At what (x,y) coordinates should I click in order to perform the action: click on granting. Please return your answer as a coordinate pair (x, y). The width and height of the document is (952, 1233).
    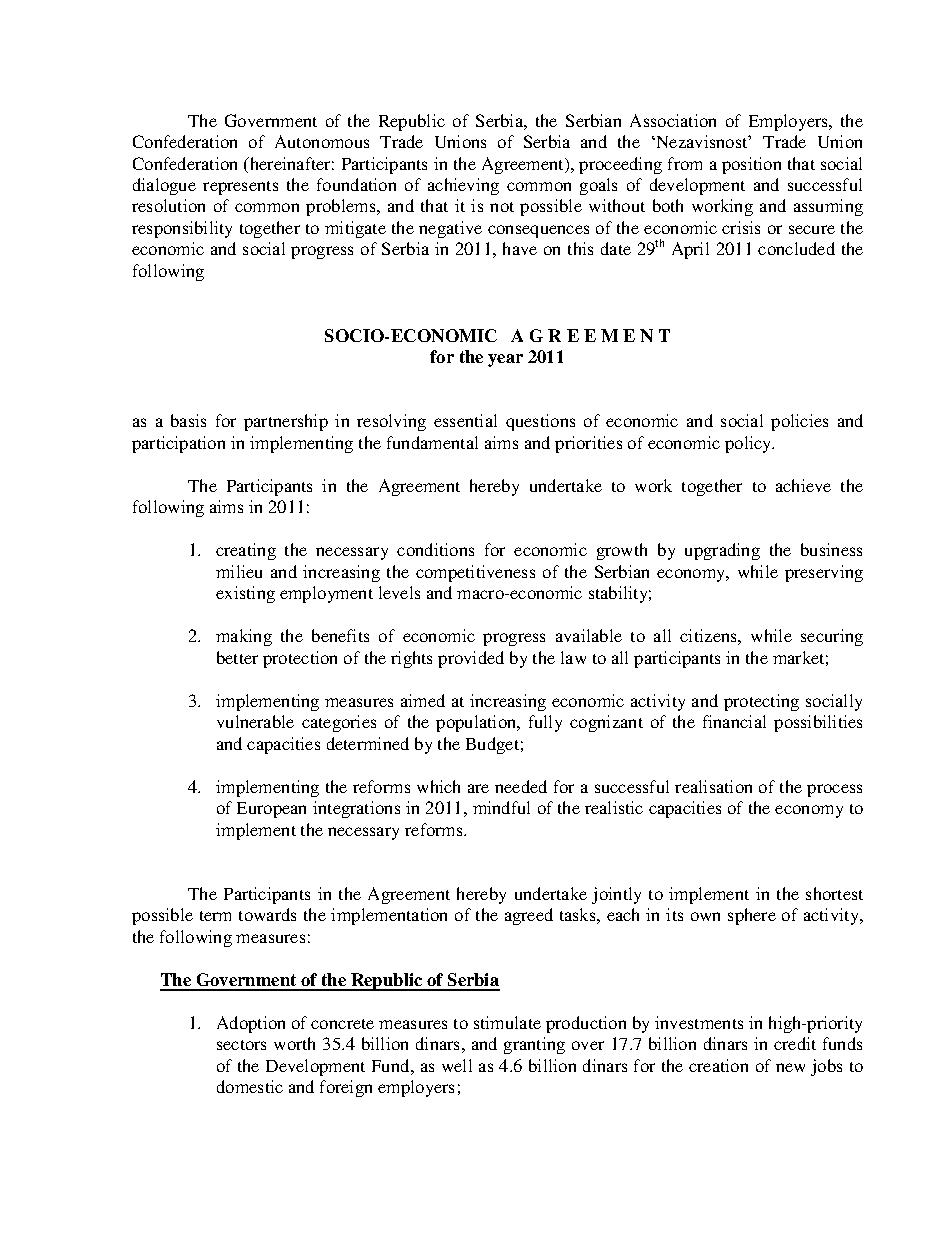
    Looking at the image, I should click on (534, 1045).
